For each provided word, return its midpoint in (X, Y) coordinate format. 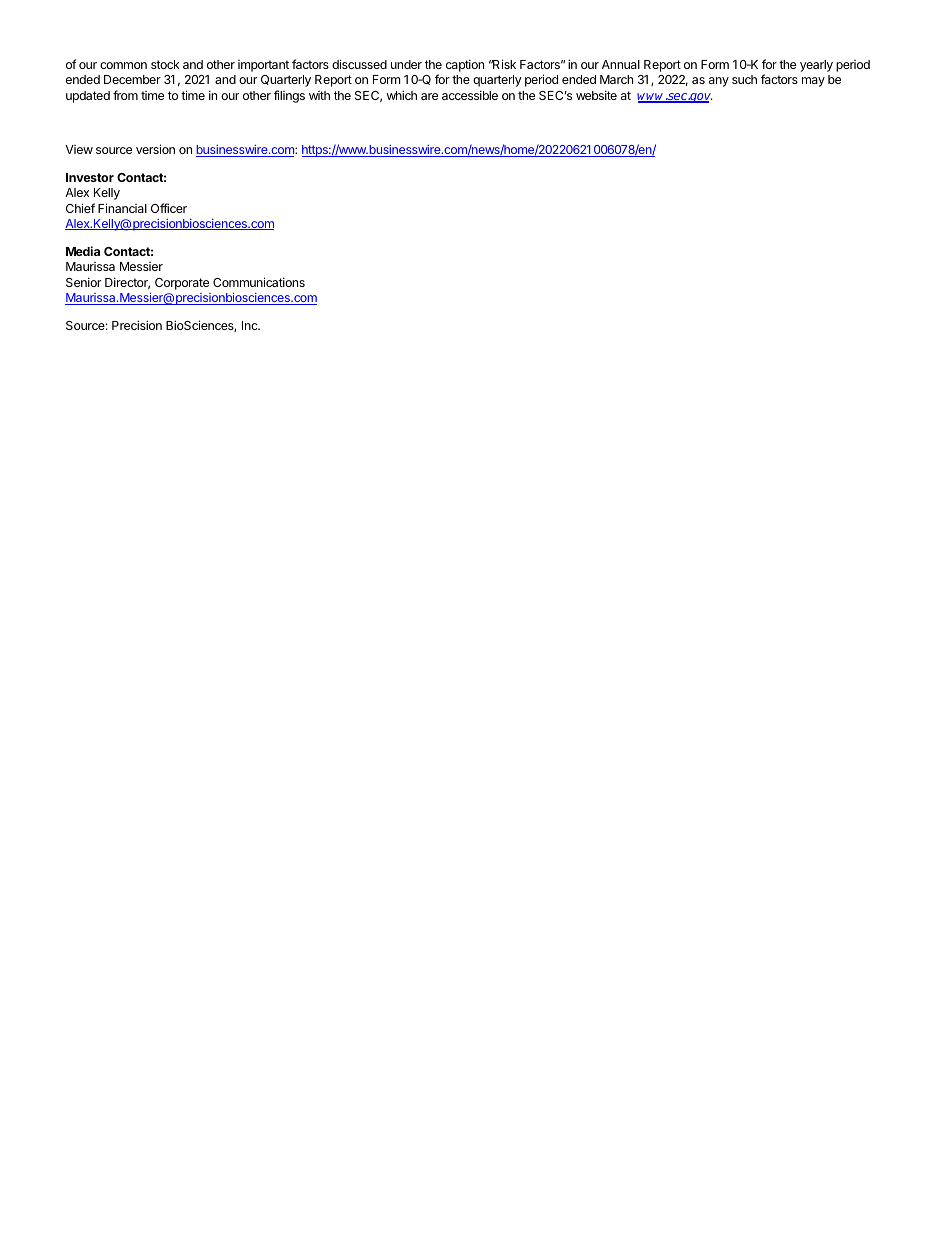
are (429, 96)
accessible (470, 95)
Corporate (182, 284)
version (155, 149)
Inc (251, 325)
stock (165, 64)
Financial (122, 208)
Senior (83, 282)
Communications (259, 282)
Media (83, 251)
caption (465, 65)
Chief (80, 208)
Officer (169, 208)
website (596, 95)
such (744, 79)
